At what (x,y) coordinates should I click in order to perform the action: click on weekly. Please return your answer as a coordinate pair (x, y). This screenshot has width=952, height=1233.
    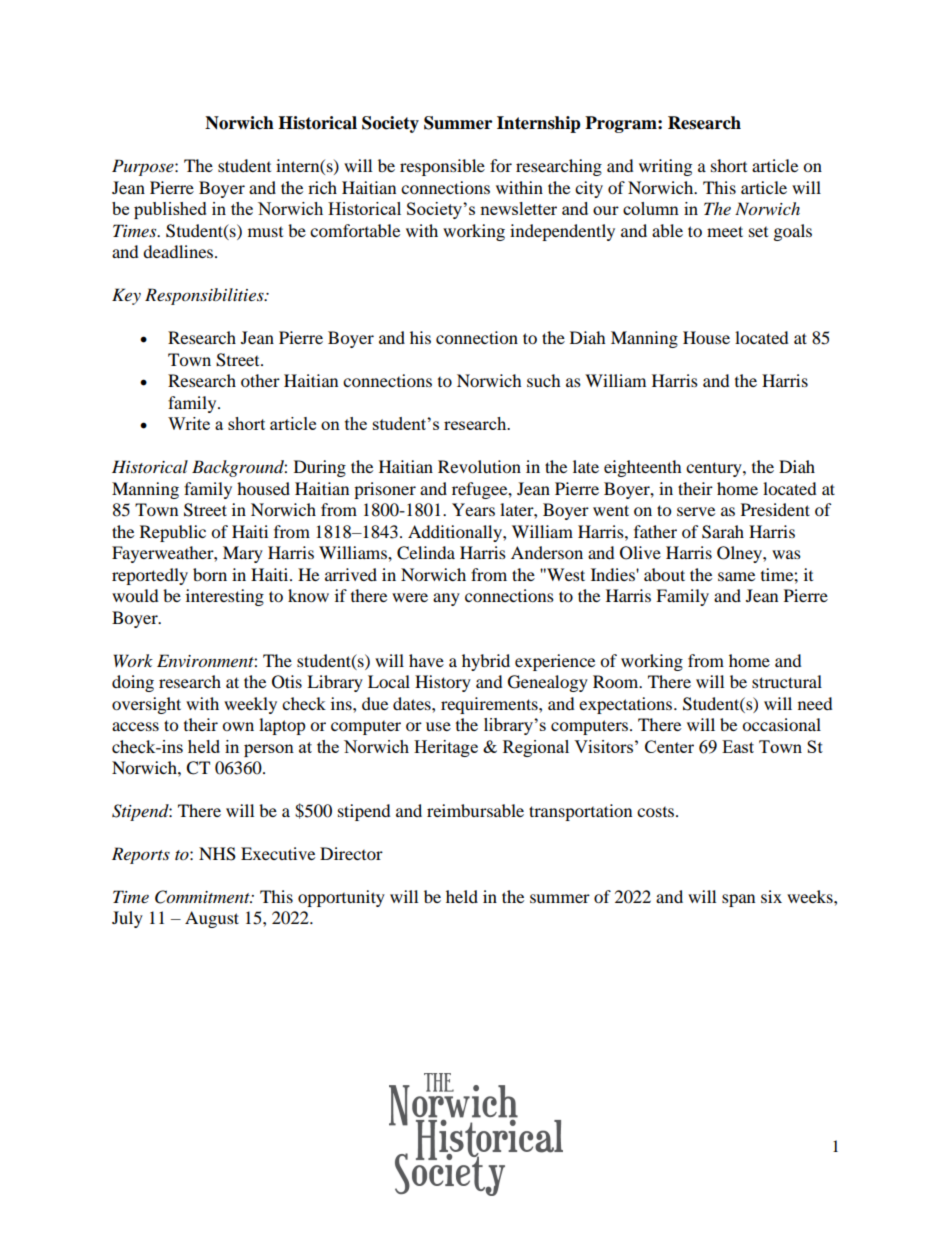
    Looking at the image, I should click on (250, 705).
